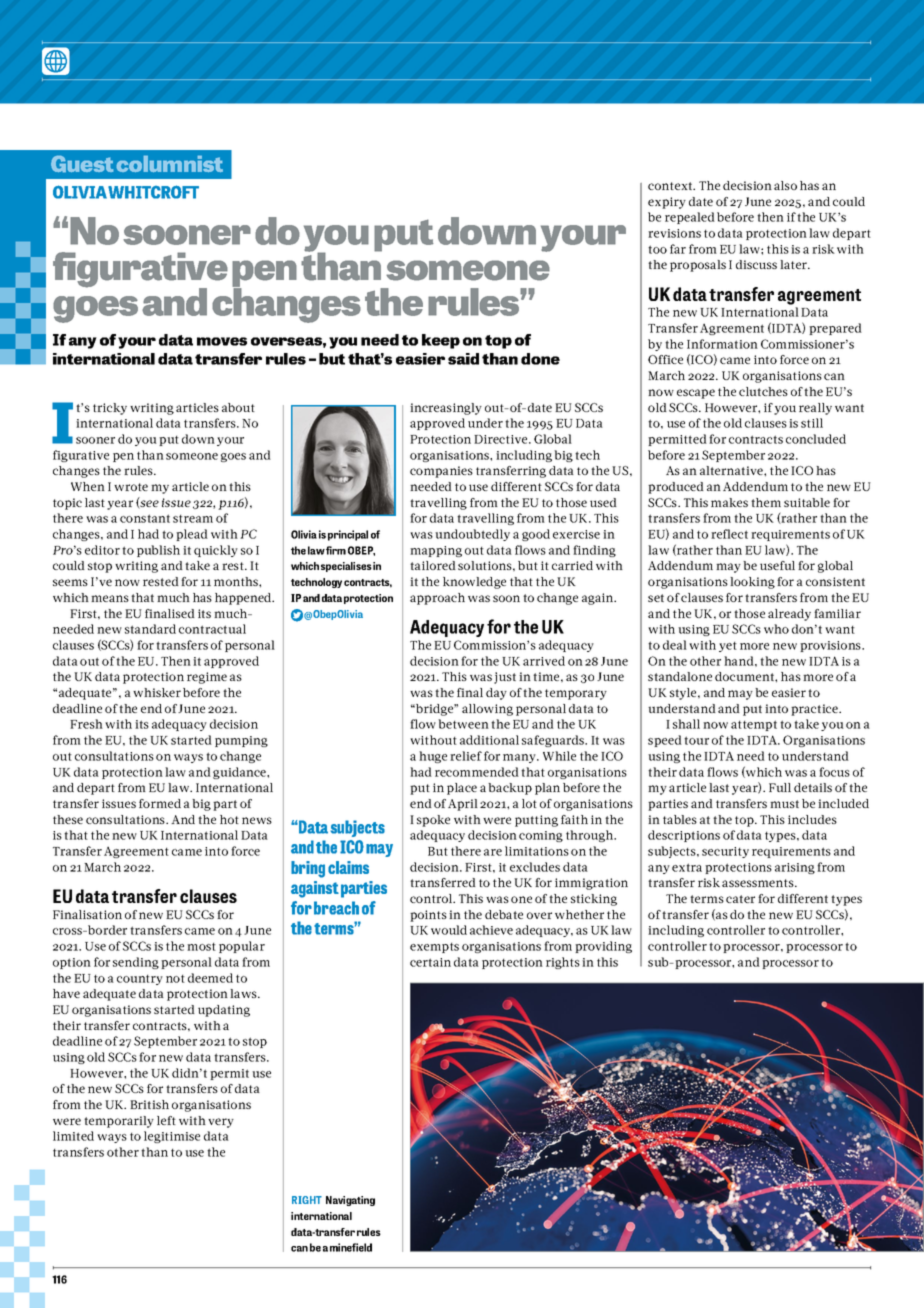 This screenshot has height=1308, width=924. What do you see at coordinates (172, 1137) in the screenshot?
I see `legitimise` at bounding box center [172, 1137].
